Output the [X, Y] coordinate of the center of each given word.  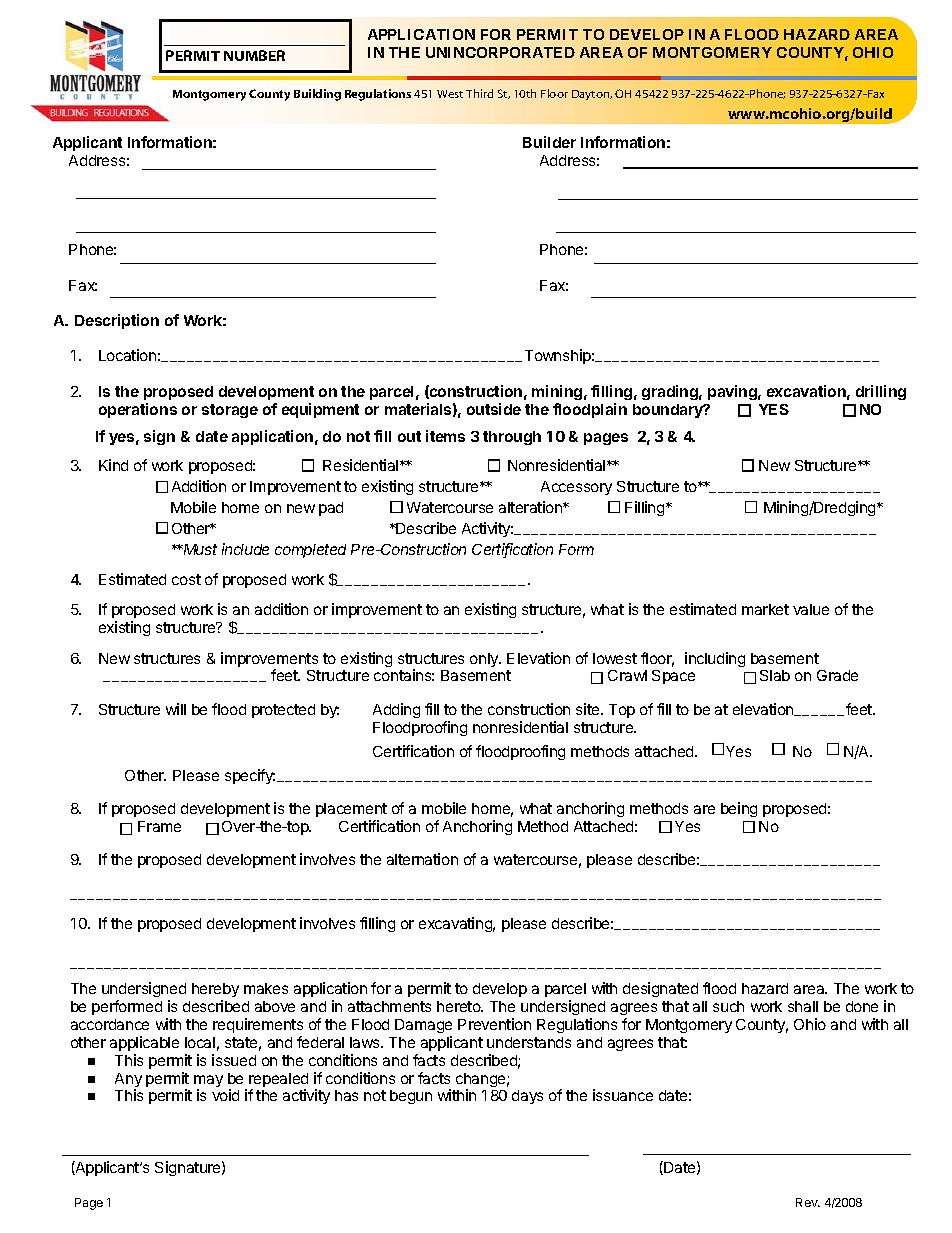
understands [529, 1042]
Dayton [592, 95]
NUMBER [254, 55]
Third [479, 93]
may [208, 1082]
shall [803, 1006]
